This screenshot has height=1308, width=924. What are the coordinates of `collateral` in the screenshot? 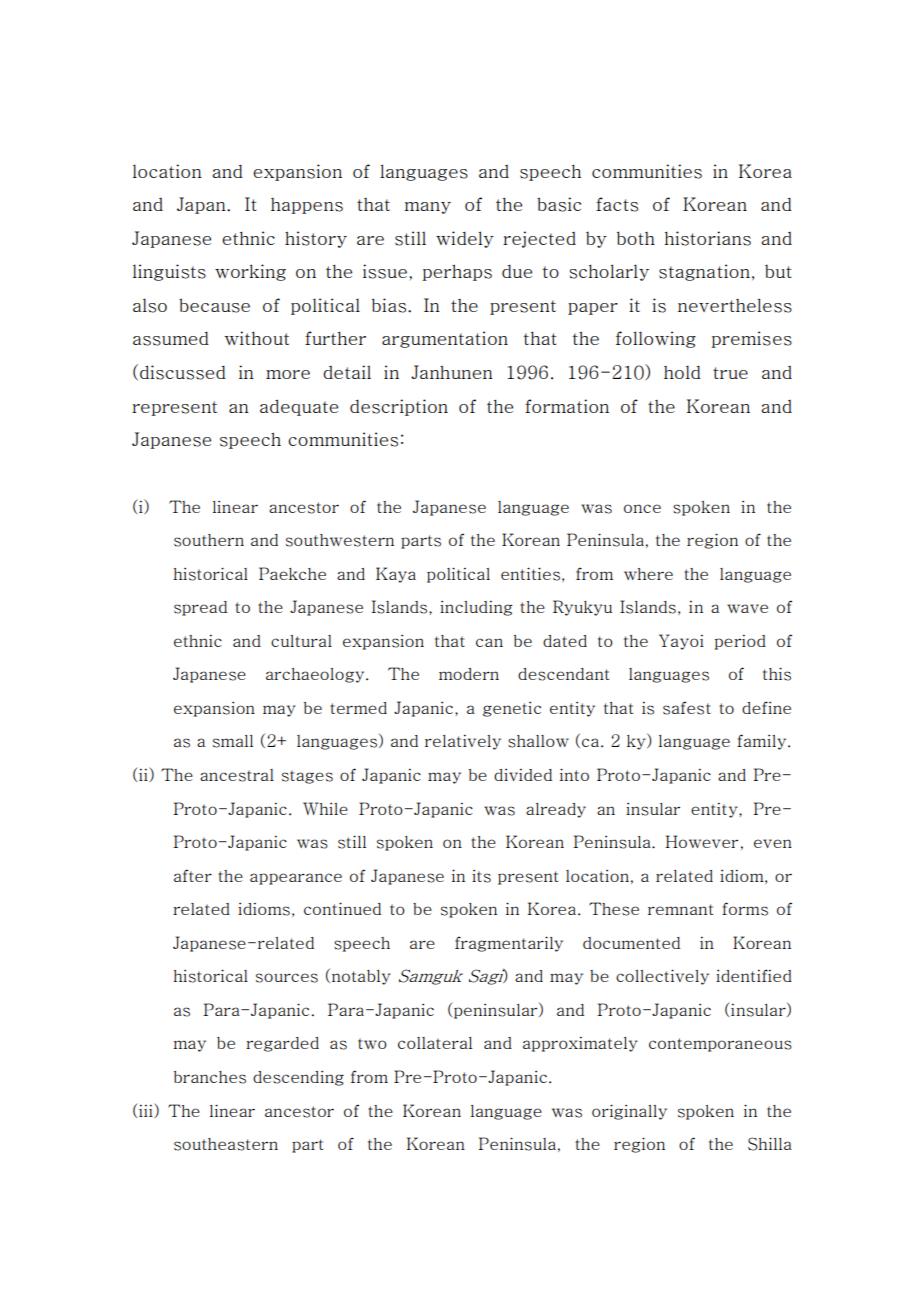 It's located at (435, 1043).
